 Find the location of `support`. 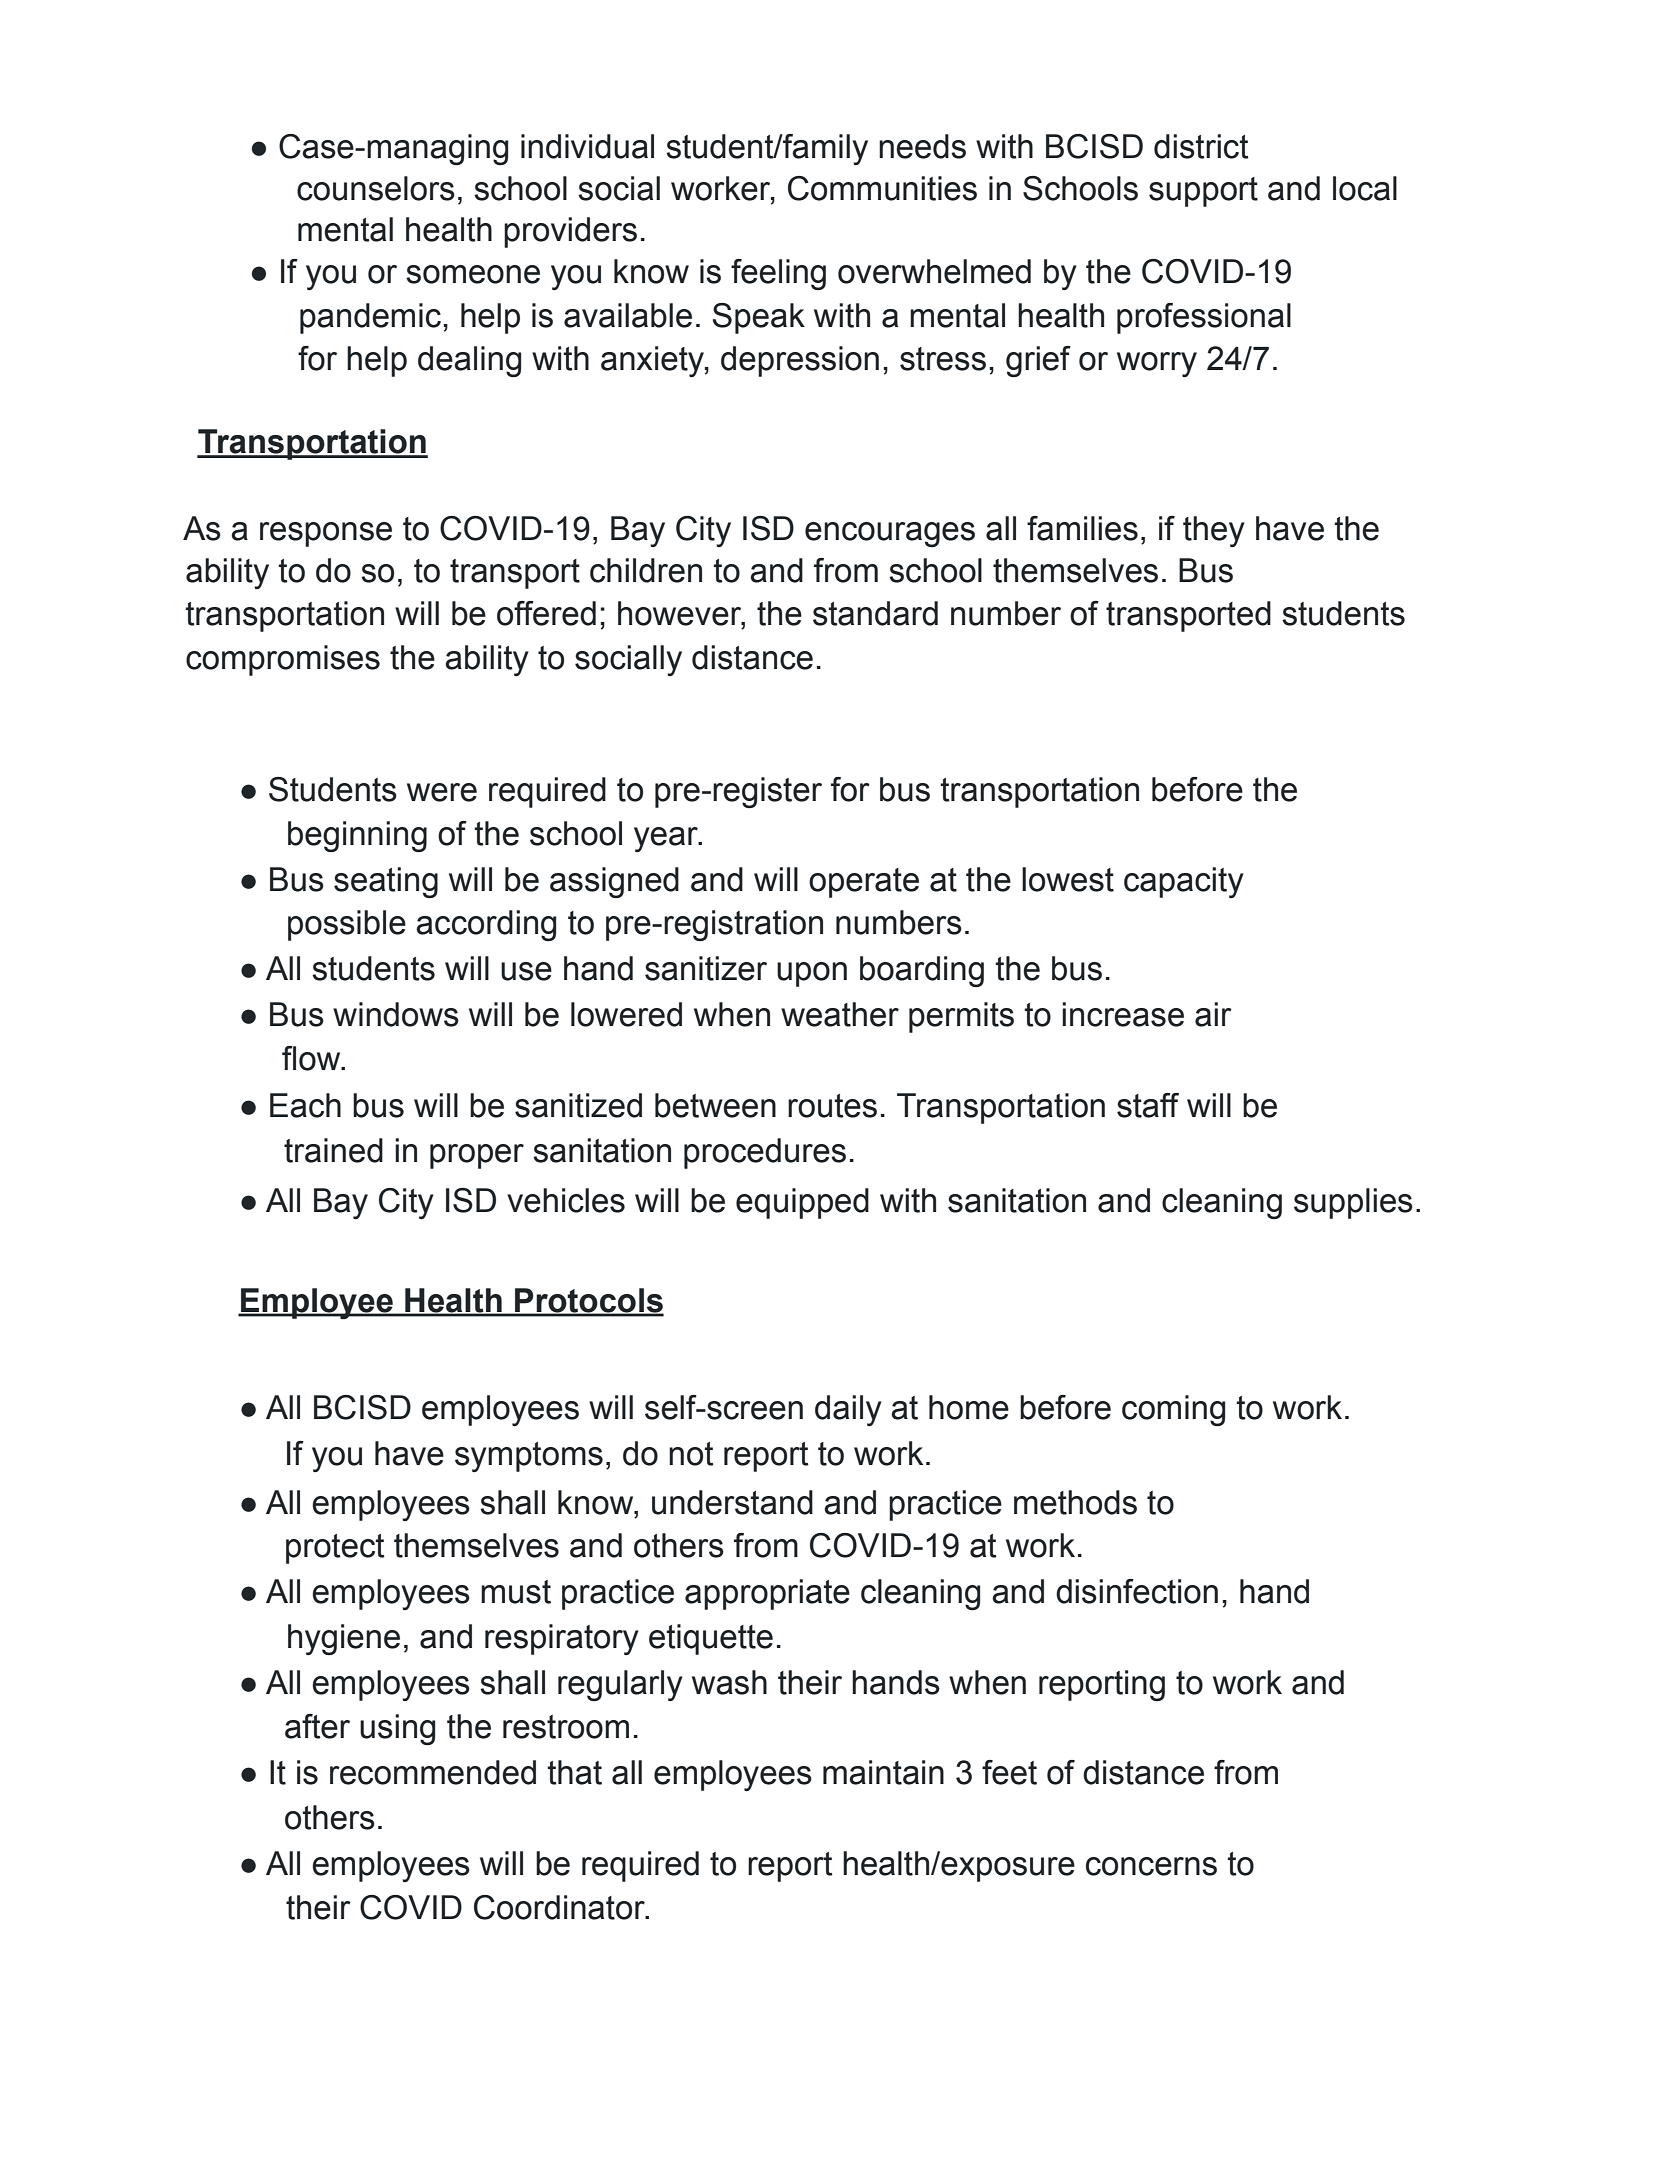

support is located at coordinates (1203, 192).
